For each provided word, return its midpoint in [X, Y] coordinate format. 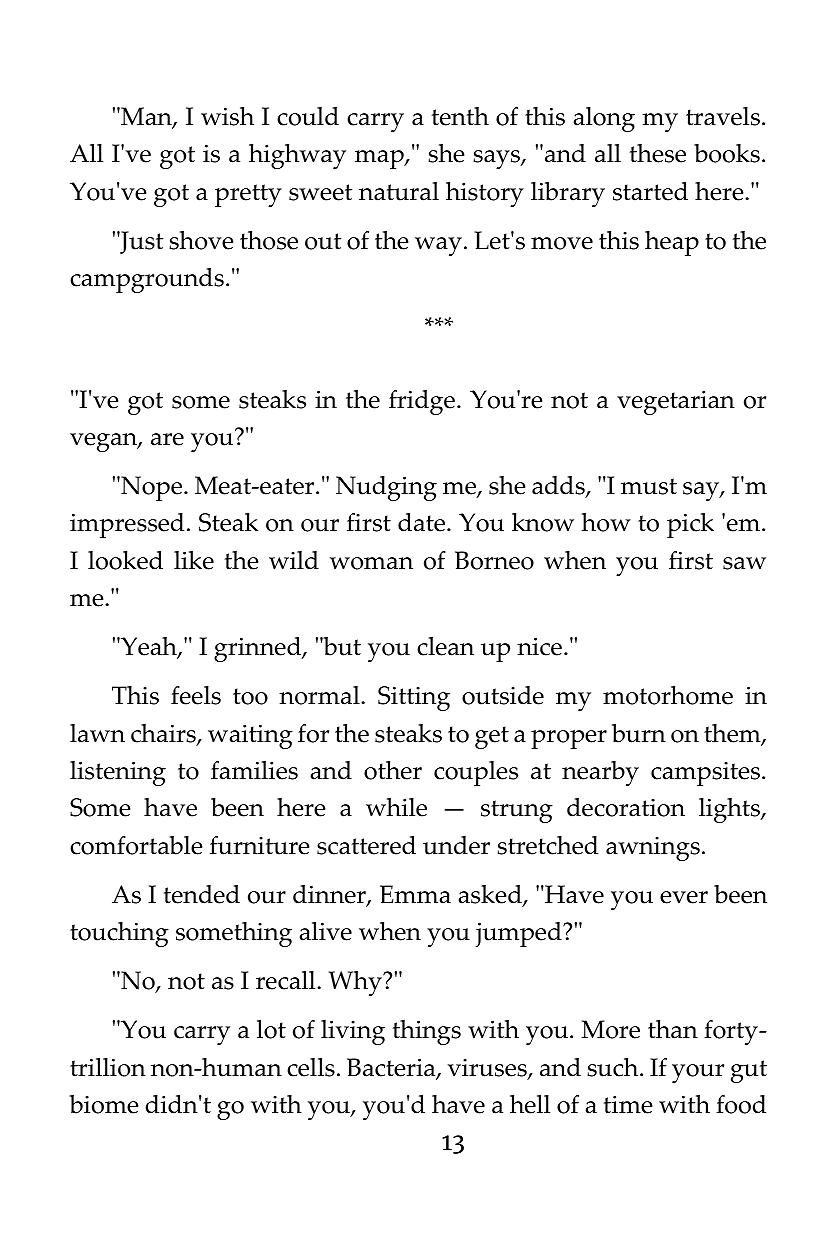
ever [684, 897]
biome [103, 1104]
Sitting [414, 698]
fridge [422, 402]
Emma [415, 894]
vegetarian [676, 403]
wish [227, 116]
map [380, 159]
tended [202, 894]
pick [690, 525]
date [423, 522]
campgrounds [147, 280]
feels [196, 695]
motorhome [668, 695]
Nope [152, 488]
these [658, 153]
